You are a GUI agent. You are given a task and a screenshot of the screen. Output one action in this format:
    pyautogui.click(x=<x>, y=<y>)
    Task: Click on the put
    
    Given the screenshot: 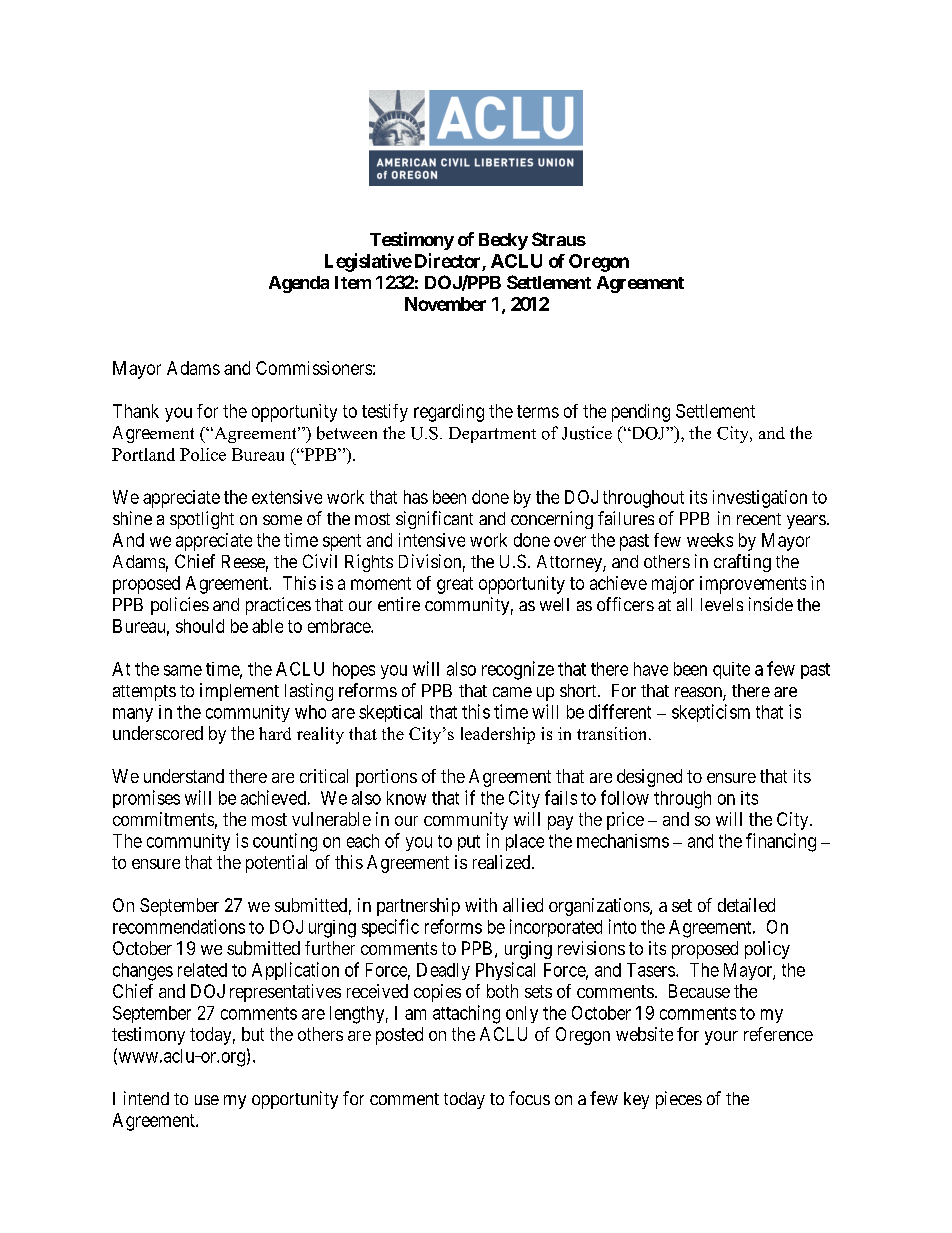 What is the action you would take?
    pyautogui.click(x=469, y=843)
